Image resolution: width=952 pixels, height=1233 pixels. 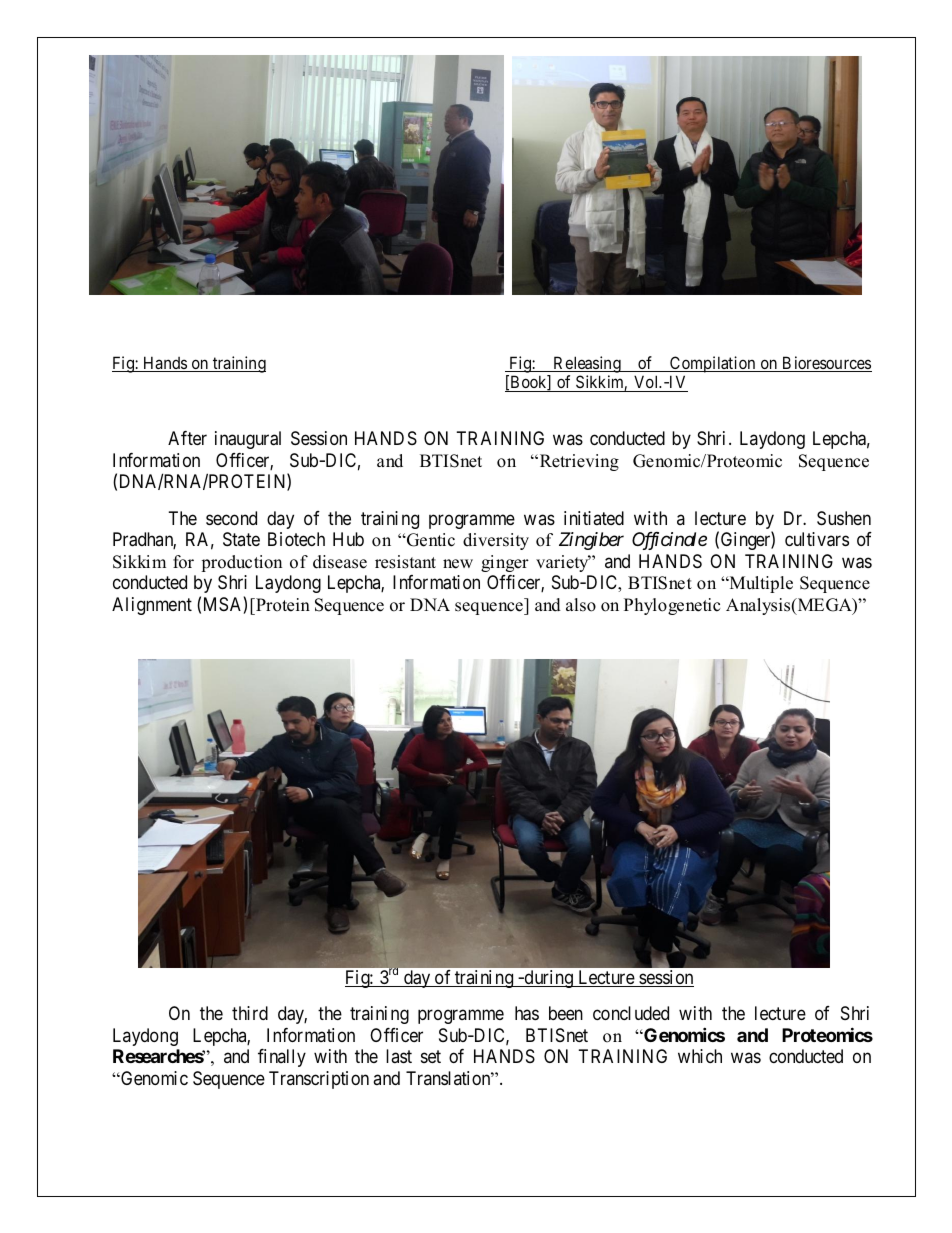 What do you see at coordinates (672, 606) in the image?
I see `Phylogenetic` at bounding box center [672, 606].
